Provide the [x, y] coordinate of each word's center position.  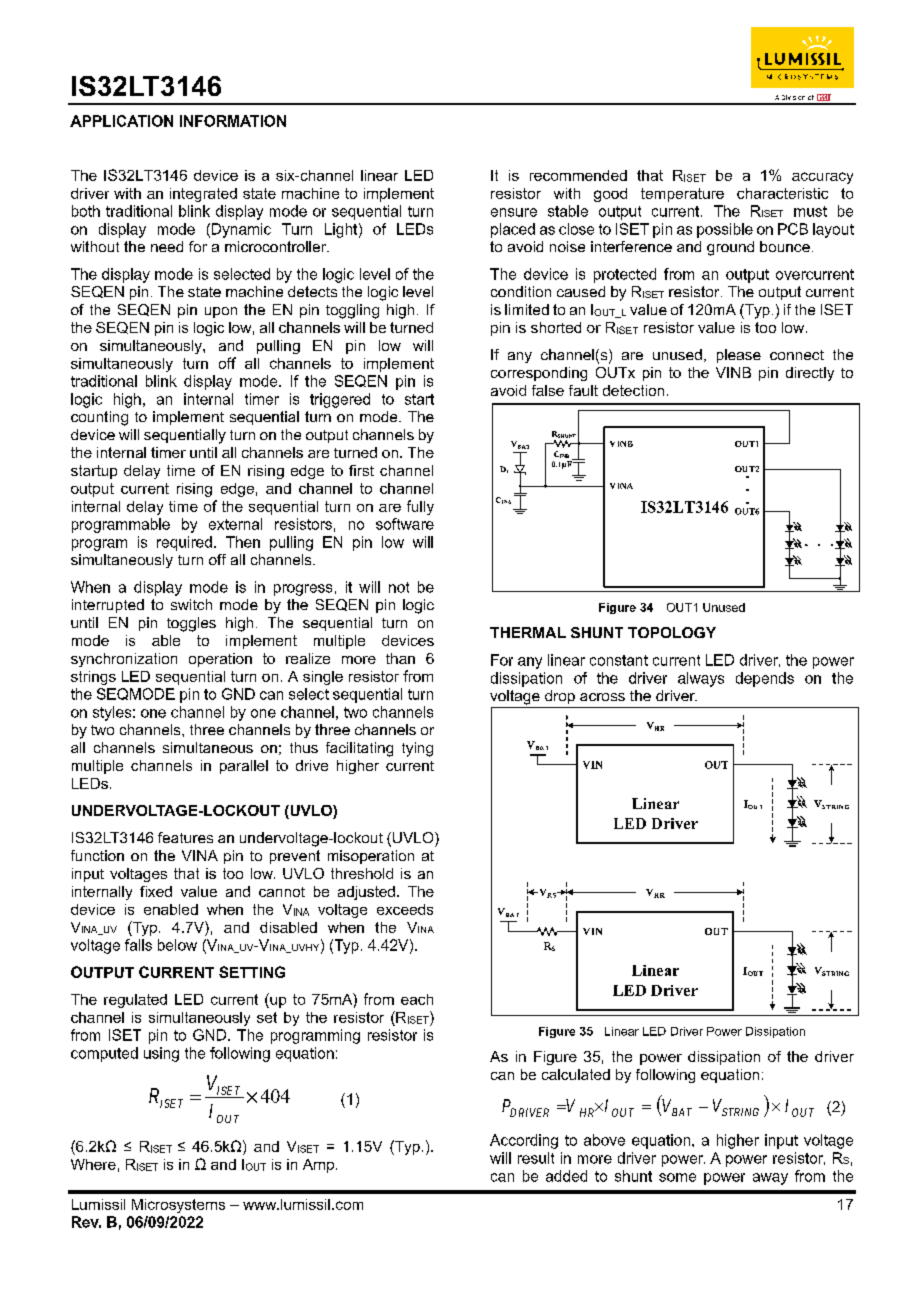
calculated [576, 1074]
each [417, 999]
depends [765, 679]
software [405, 524]
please [739, 356]
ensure [514, 212]
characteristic [782, 193]
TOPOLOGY [672, 632]
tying [417, 749]
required [184, 543]
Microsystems [178, 1206]
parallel [244, 767]
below [177, 945]
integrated [203, 195]
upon [221, 312]
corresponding [539, 374]
